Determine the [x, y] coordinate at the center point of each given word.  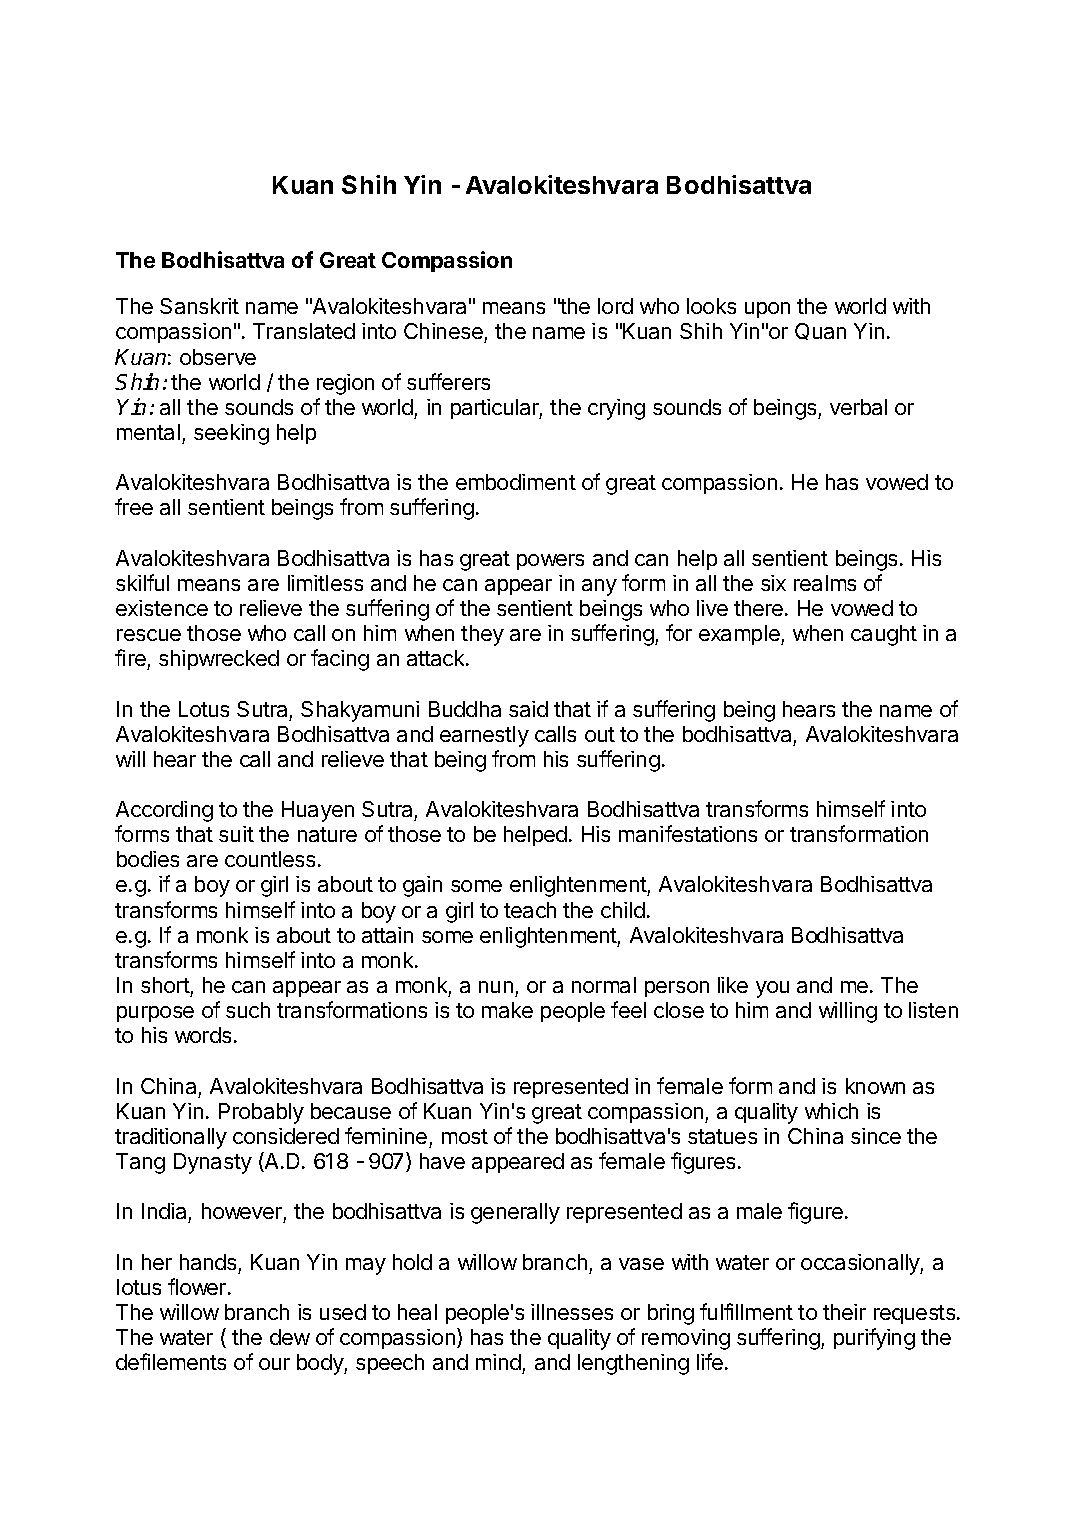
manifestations [688, 833]
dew [290, 1337]
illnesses [572, 1312]
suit [236, 834]
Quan [820, 331]
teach [530, 910]
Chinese [444, 333]
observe [218, 357]
